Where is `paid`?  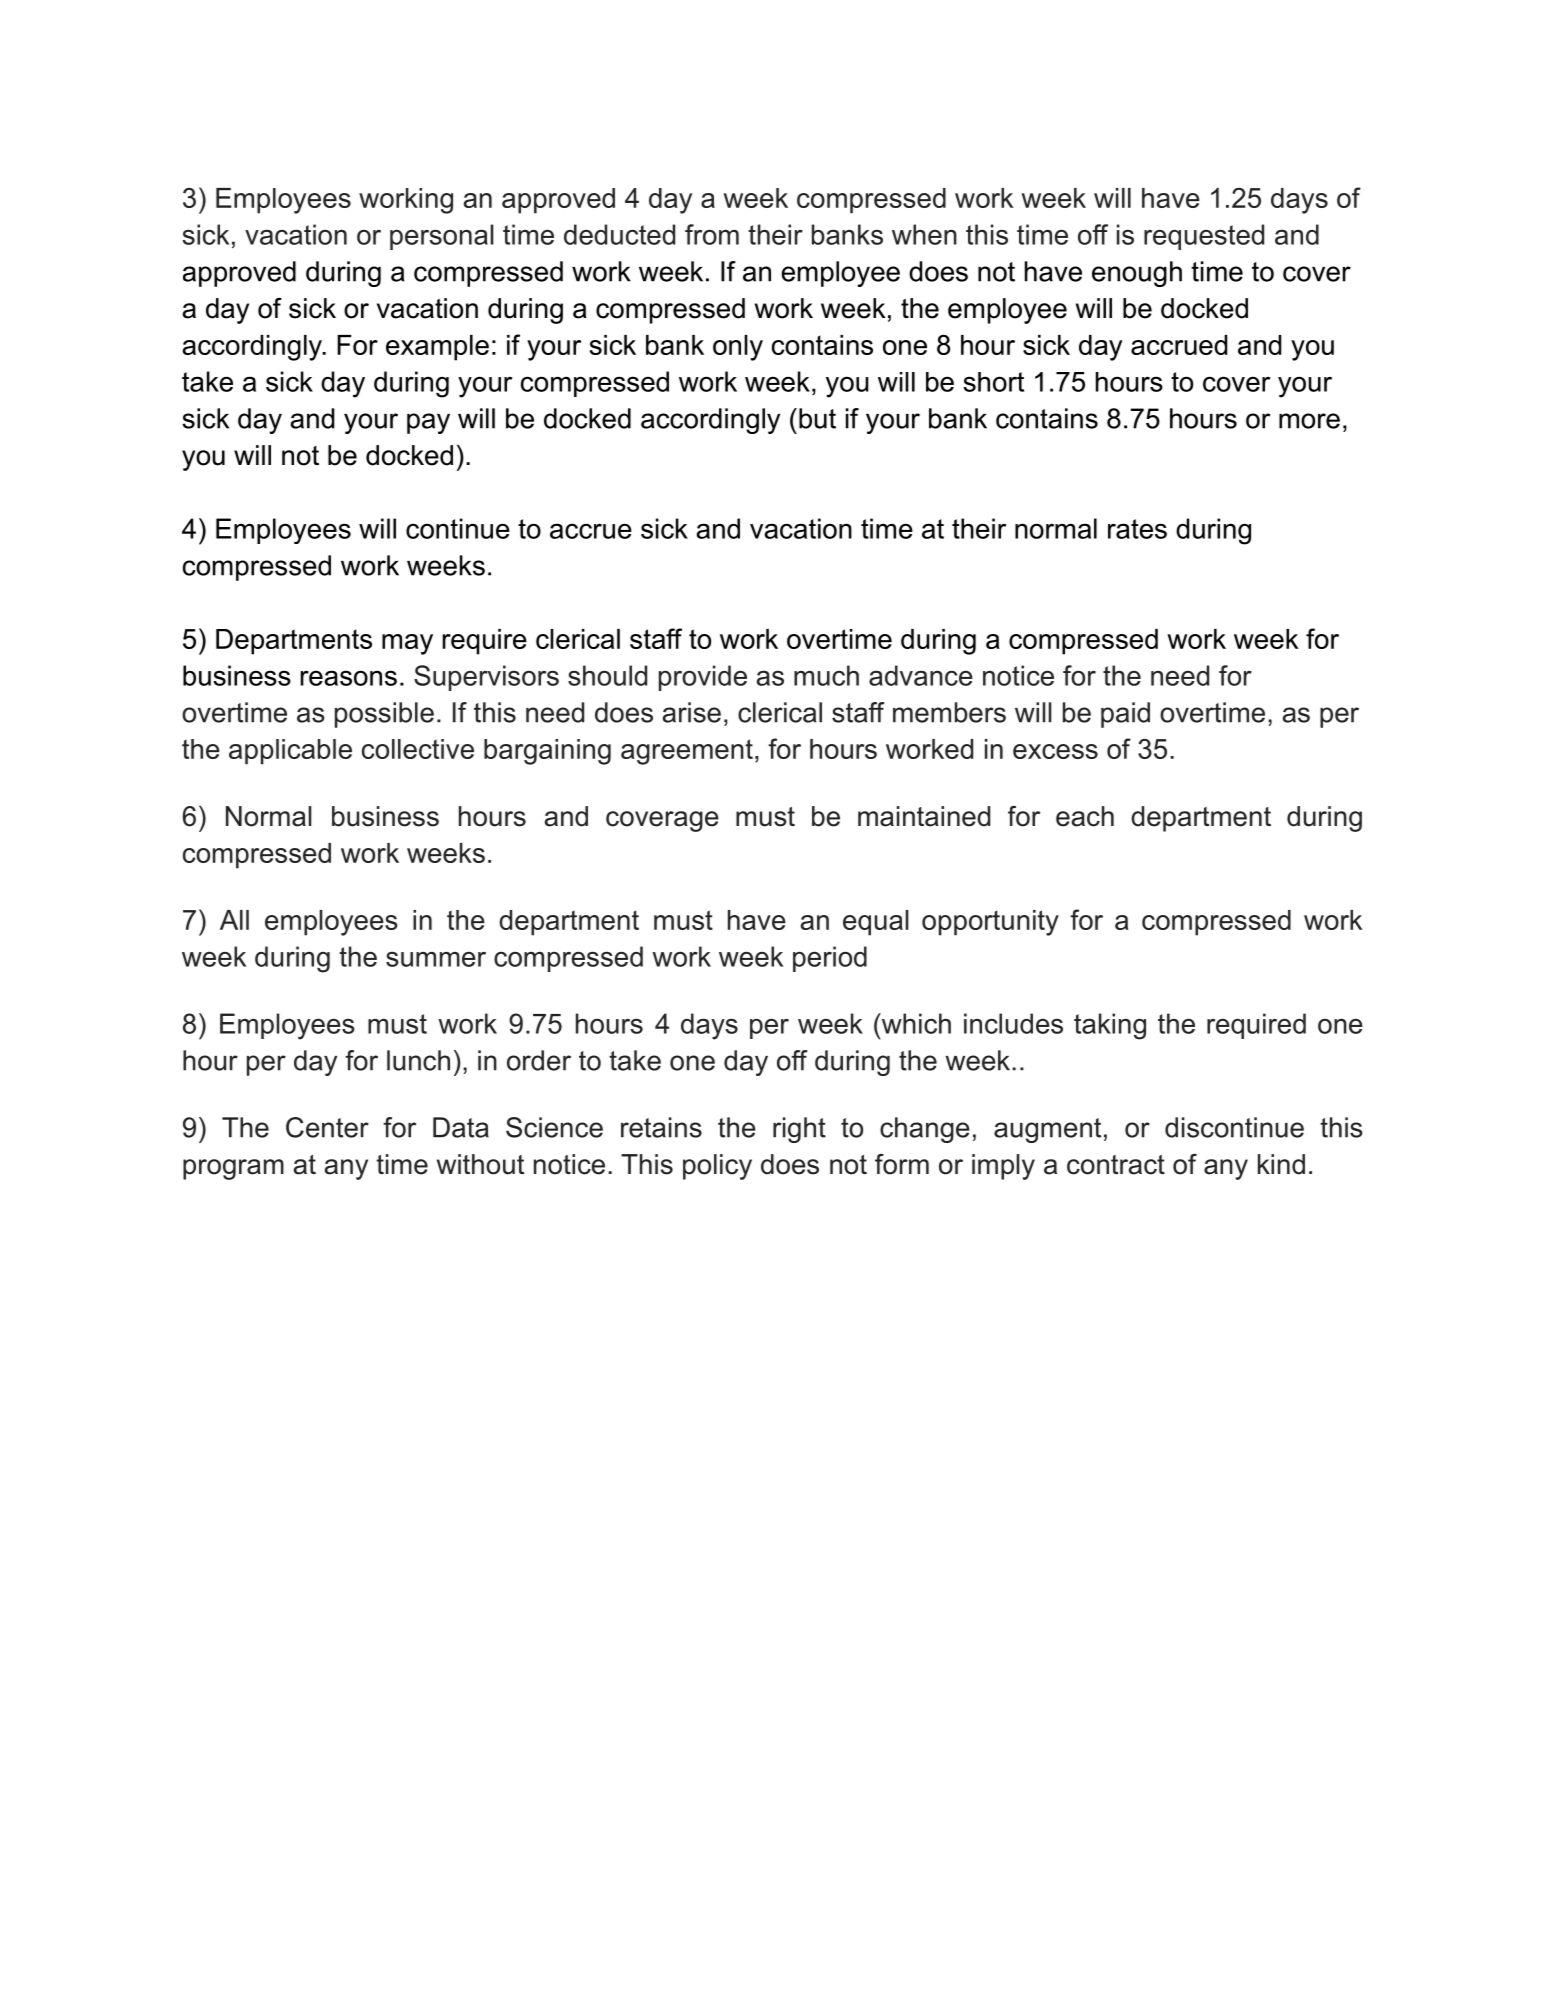
paid is located at coordinates (1125, 715).
